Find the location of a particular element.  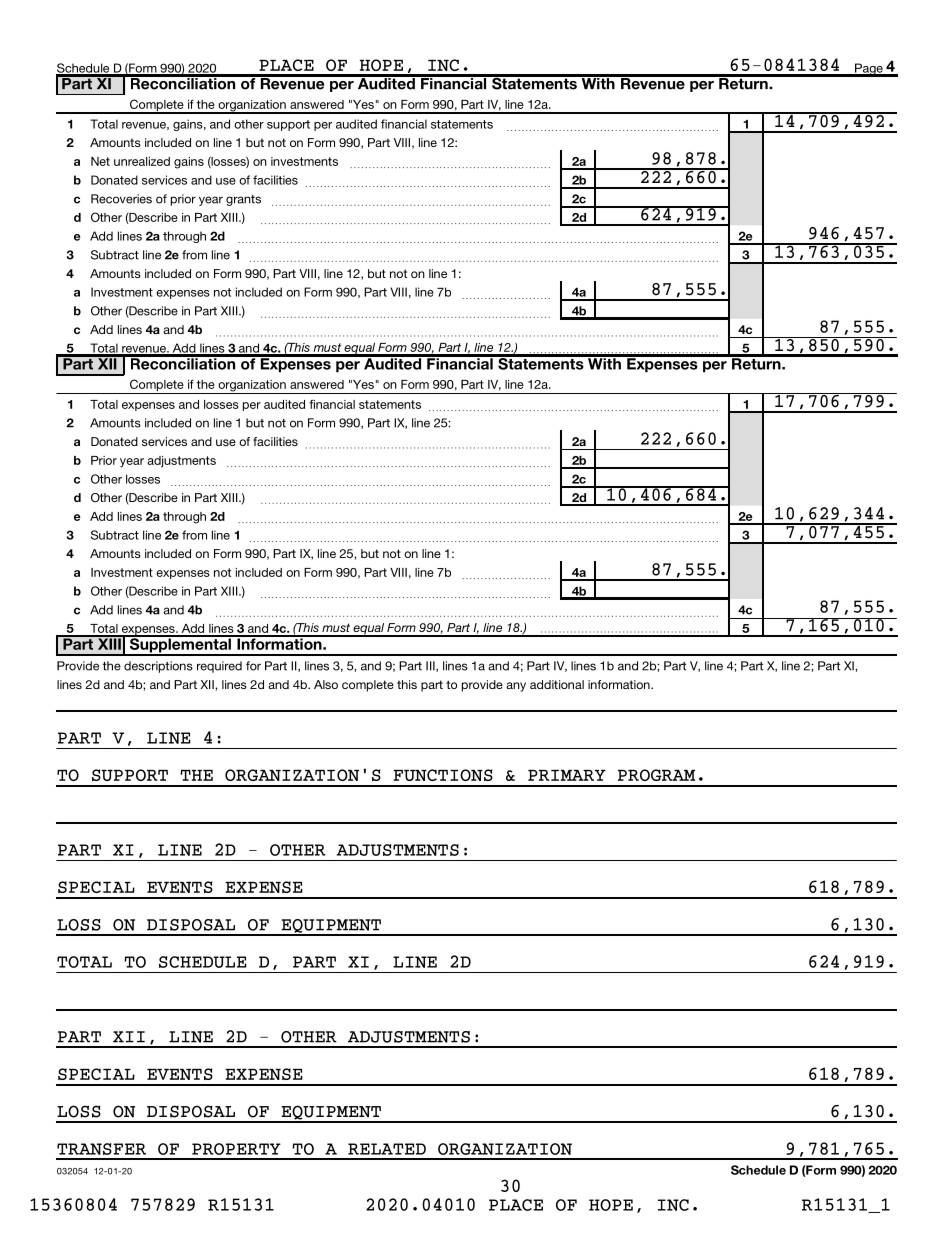

descriptions is located at coordinates (158, 667).
